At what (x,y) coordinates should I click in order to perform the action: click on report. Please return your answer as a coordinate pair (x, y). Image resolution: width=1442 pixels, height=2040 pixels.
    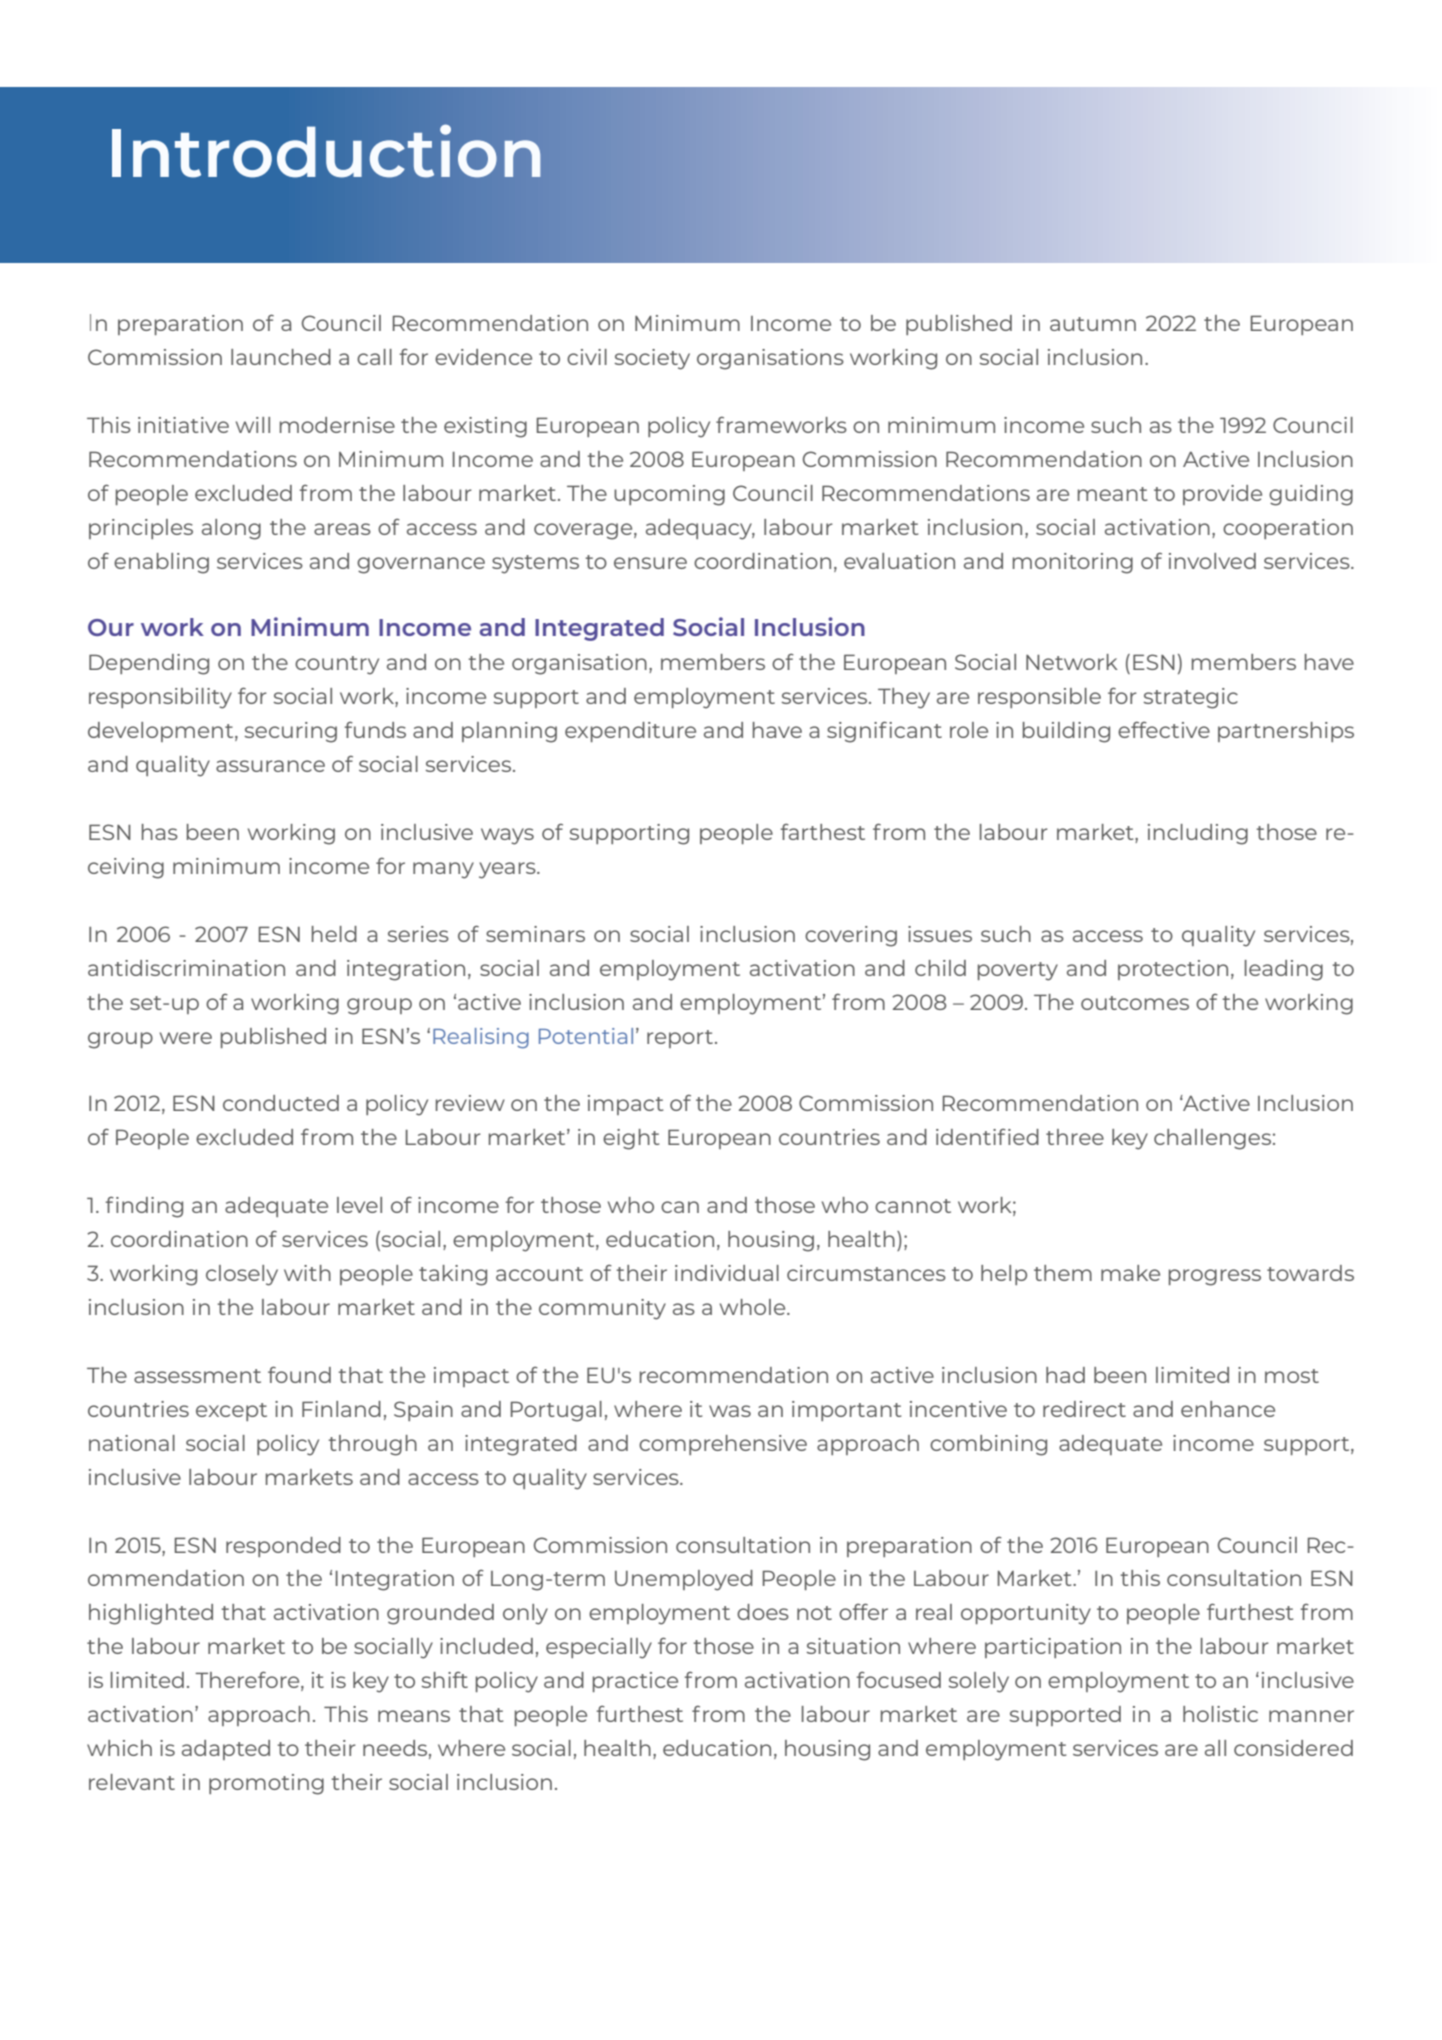
    Looking at the image, I should click on (680, 1039).
